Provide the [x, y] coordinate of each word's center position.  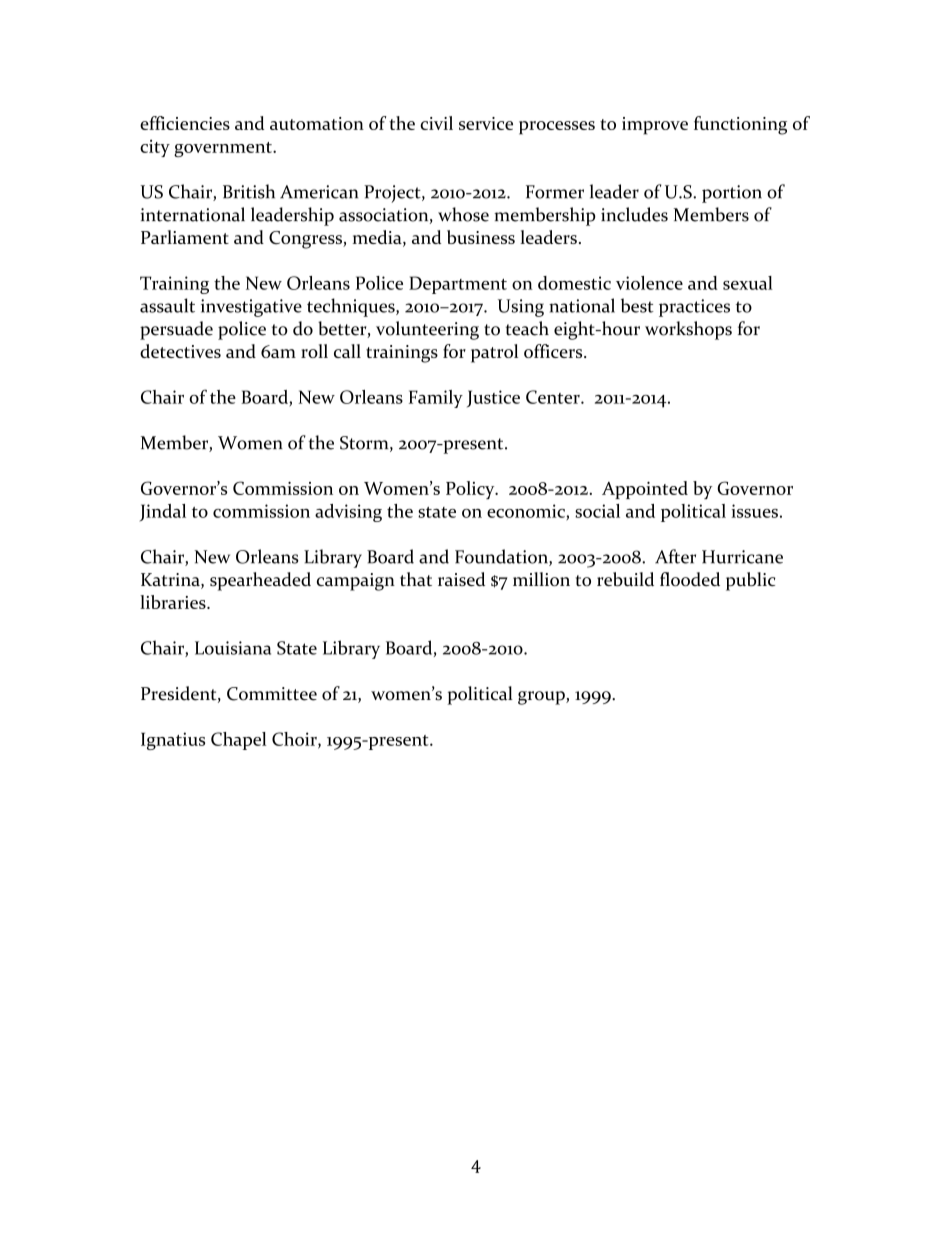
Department [458, 285]
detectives [180, 351]
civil [436, 123]
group [542, 698]
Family [436, 399]
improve [655, 126]
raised [461, 579]
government [224, 149]
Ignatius [173, 741]
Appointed [645, 490]
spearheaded [260, 581]
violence [649, 283]
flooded [690, 579]
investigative [251, 308]
